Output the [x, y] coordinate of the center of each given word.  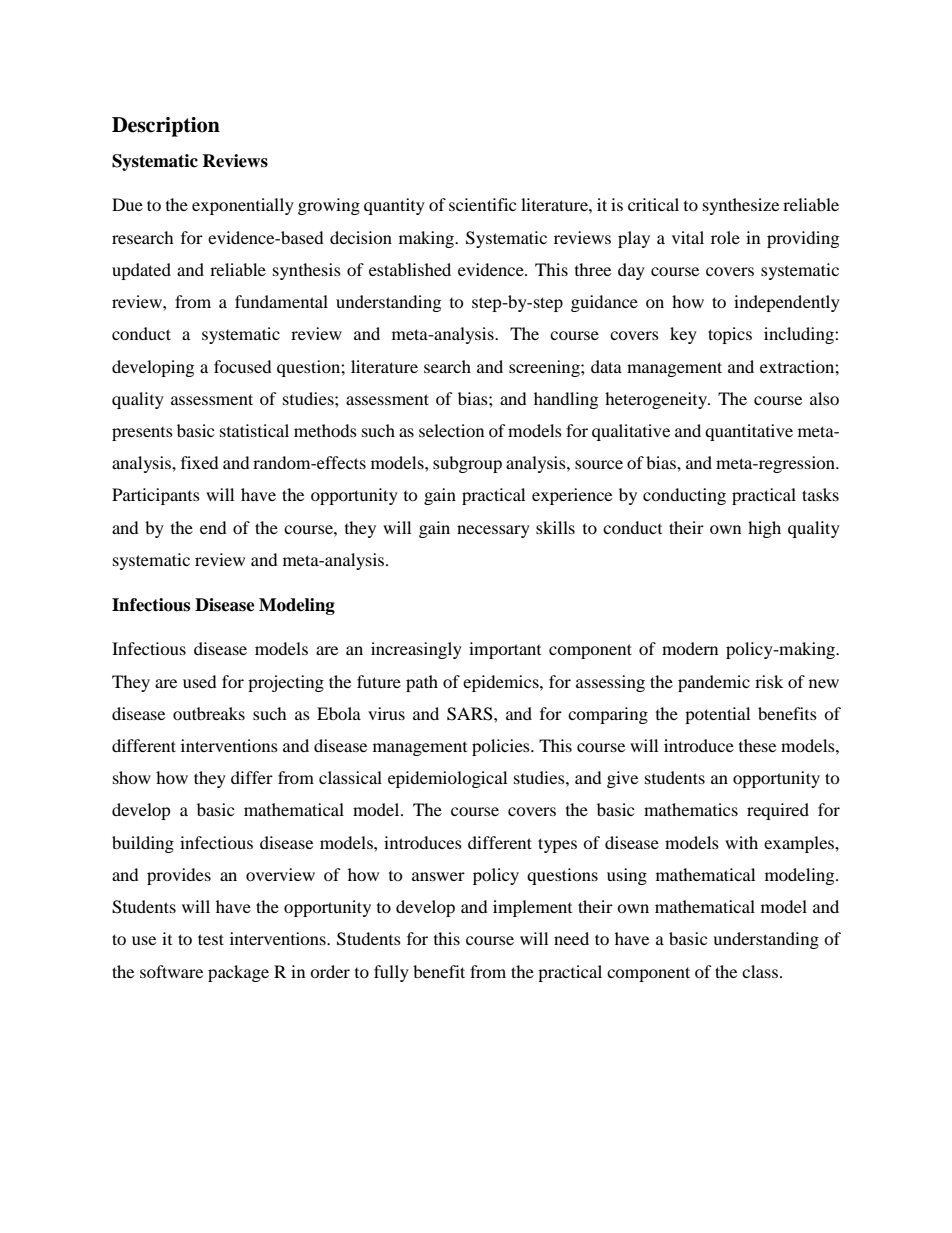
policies [502, 747]
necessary [493, 531]
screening [545, 368]
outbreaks [209, 713]
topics [730, 335]
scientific [482, 204]
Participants [156, 496]
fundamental [281, 301]
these [757, 745]
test [211, 939]
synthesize [741, 206]
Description [166, 127]
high [764, 529]
